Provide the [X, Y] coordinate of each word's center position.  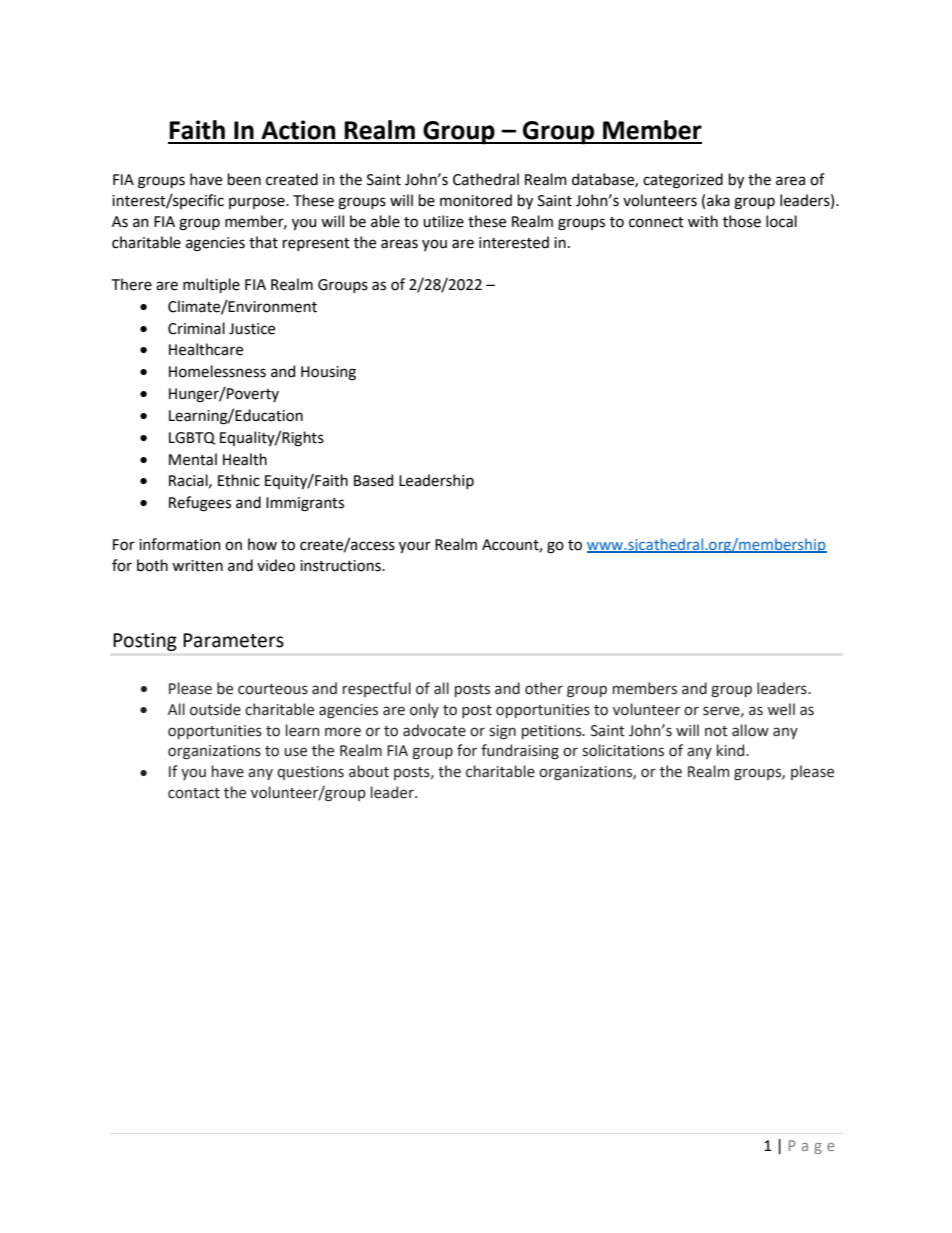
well [781, 709]
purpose [258, 203]
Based [373, 480]
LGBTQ [192, 438]
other [544, 688]
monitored [476, 200]
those [742, 221]
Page [812, 1147]
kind [732, 750]
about [369, 771]
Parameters [233, 640]
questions [310, 773]
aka [718, 200]
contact [194, 793]
